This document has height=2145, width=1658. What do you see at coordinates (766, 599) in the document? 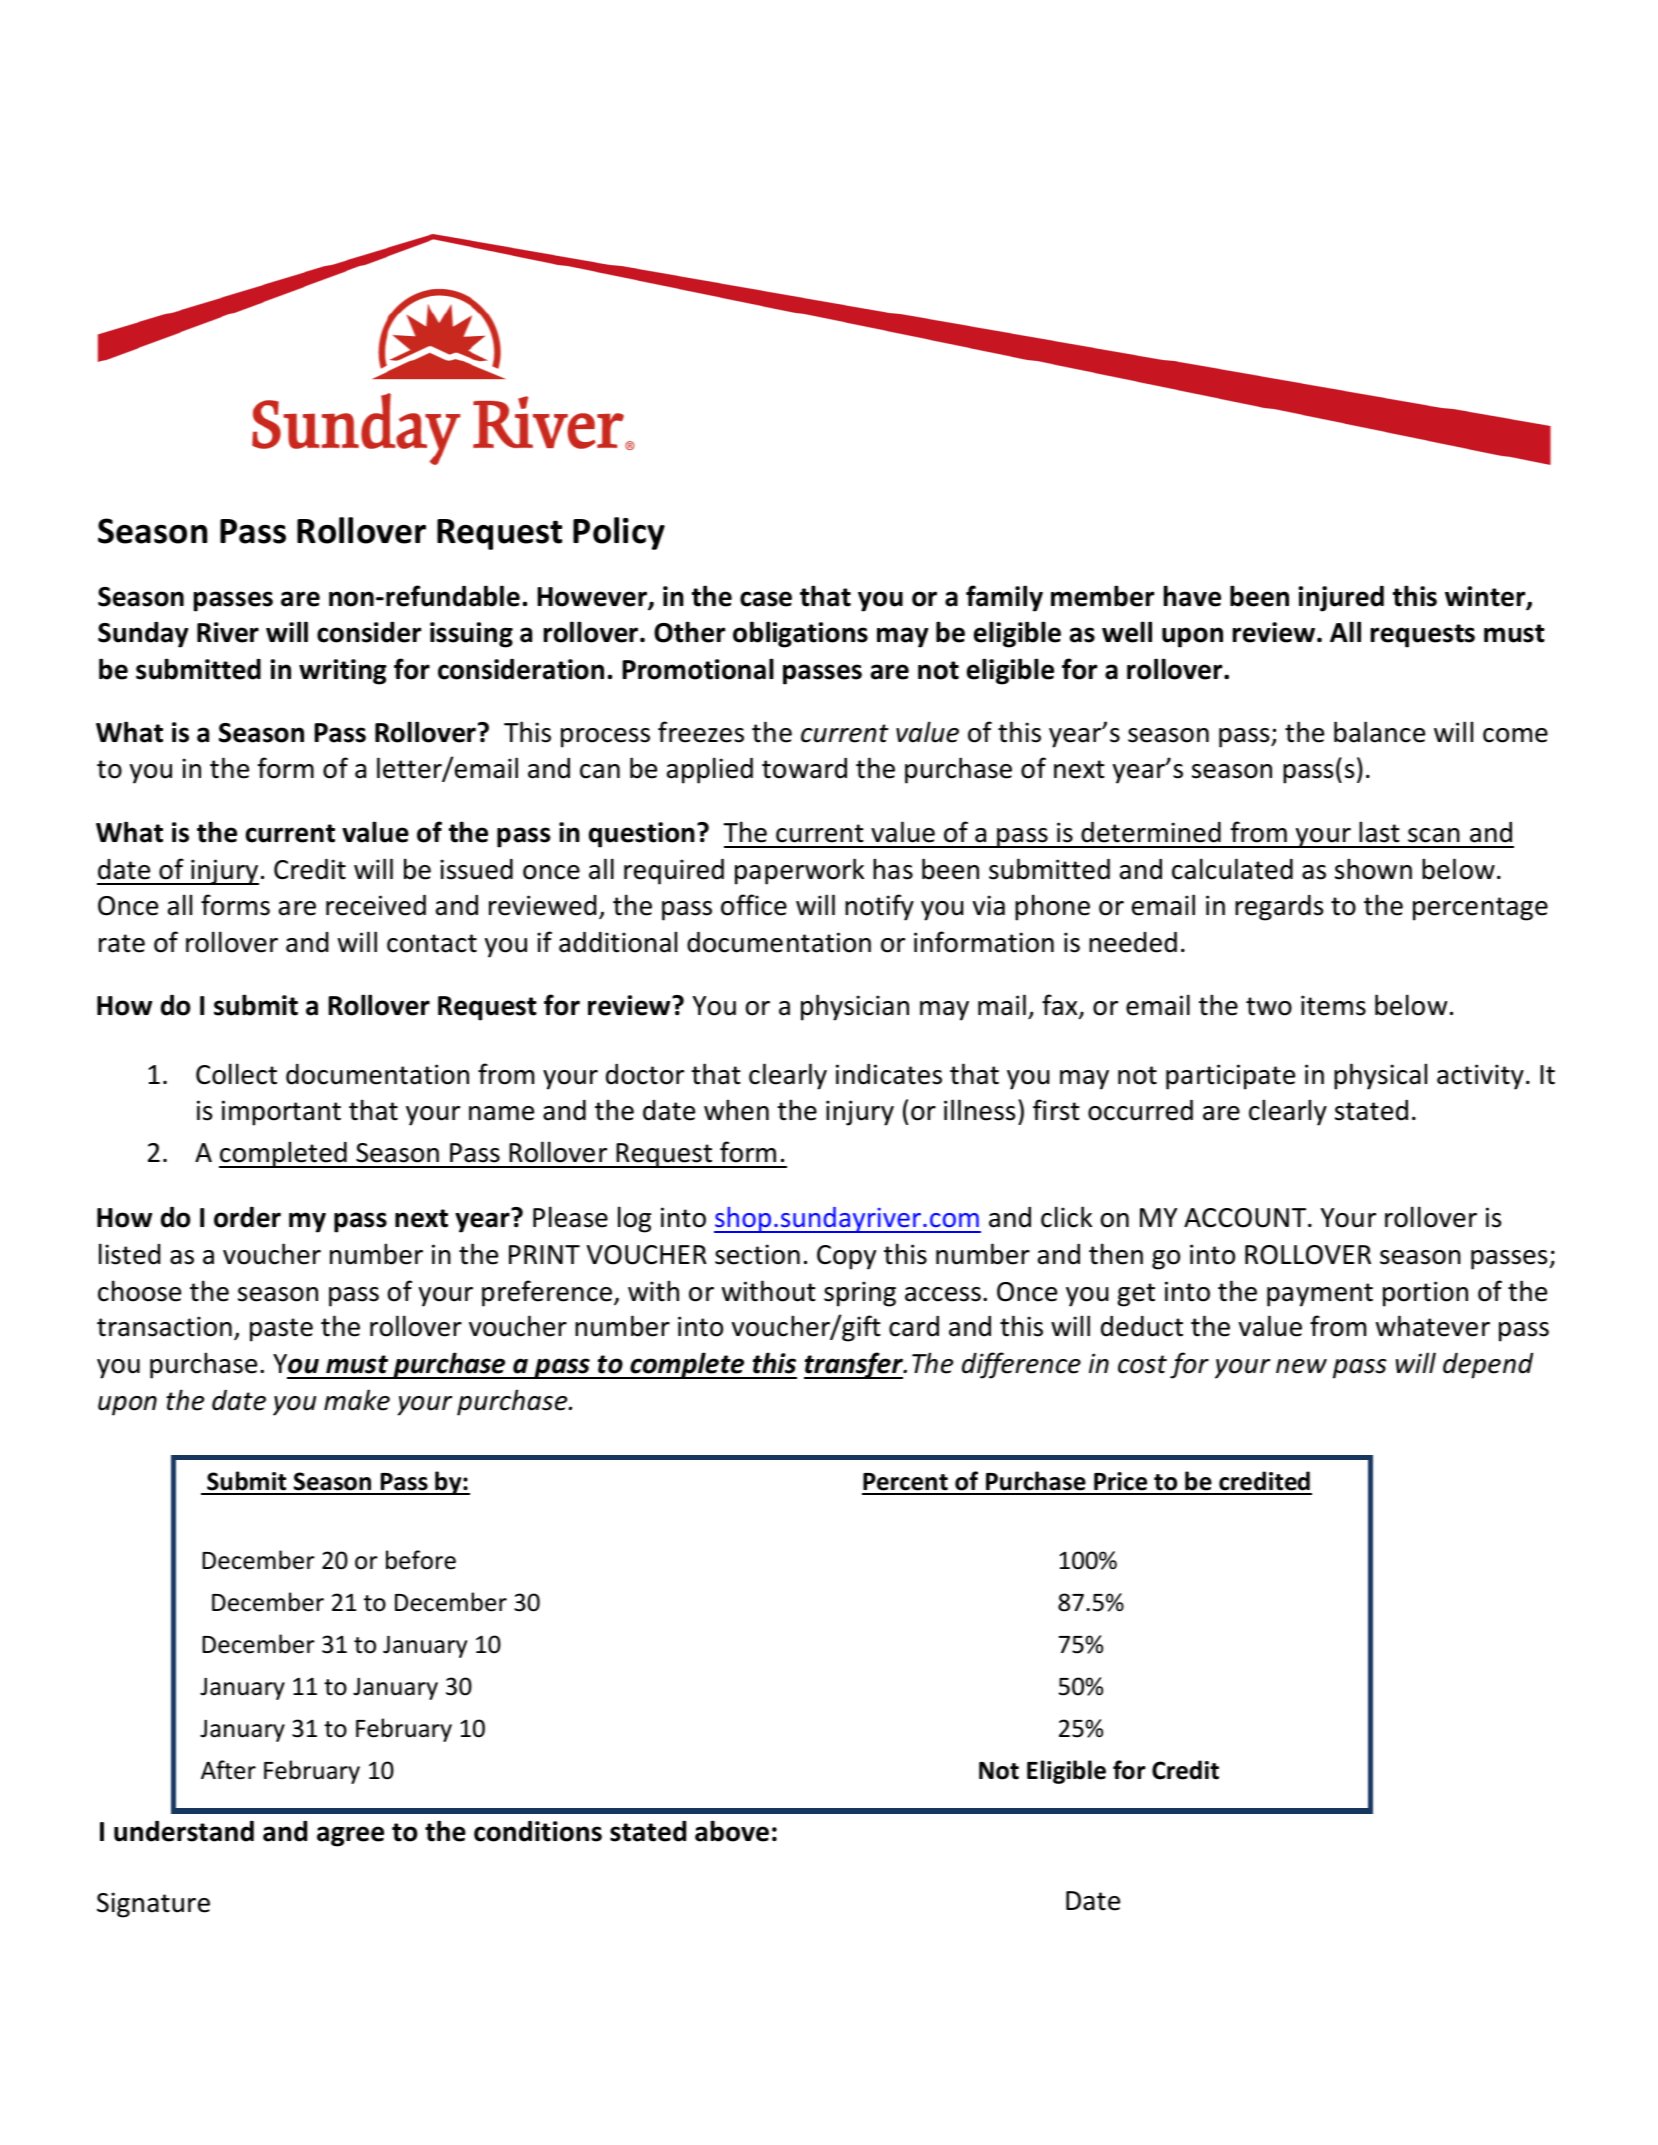
I see `case` at bounding box center [766, 599].
